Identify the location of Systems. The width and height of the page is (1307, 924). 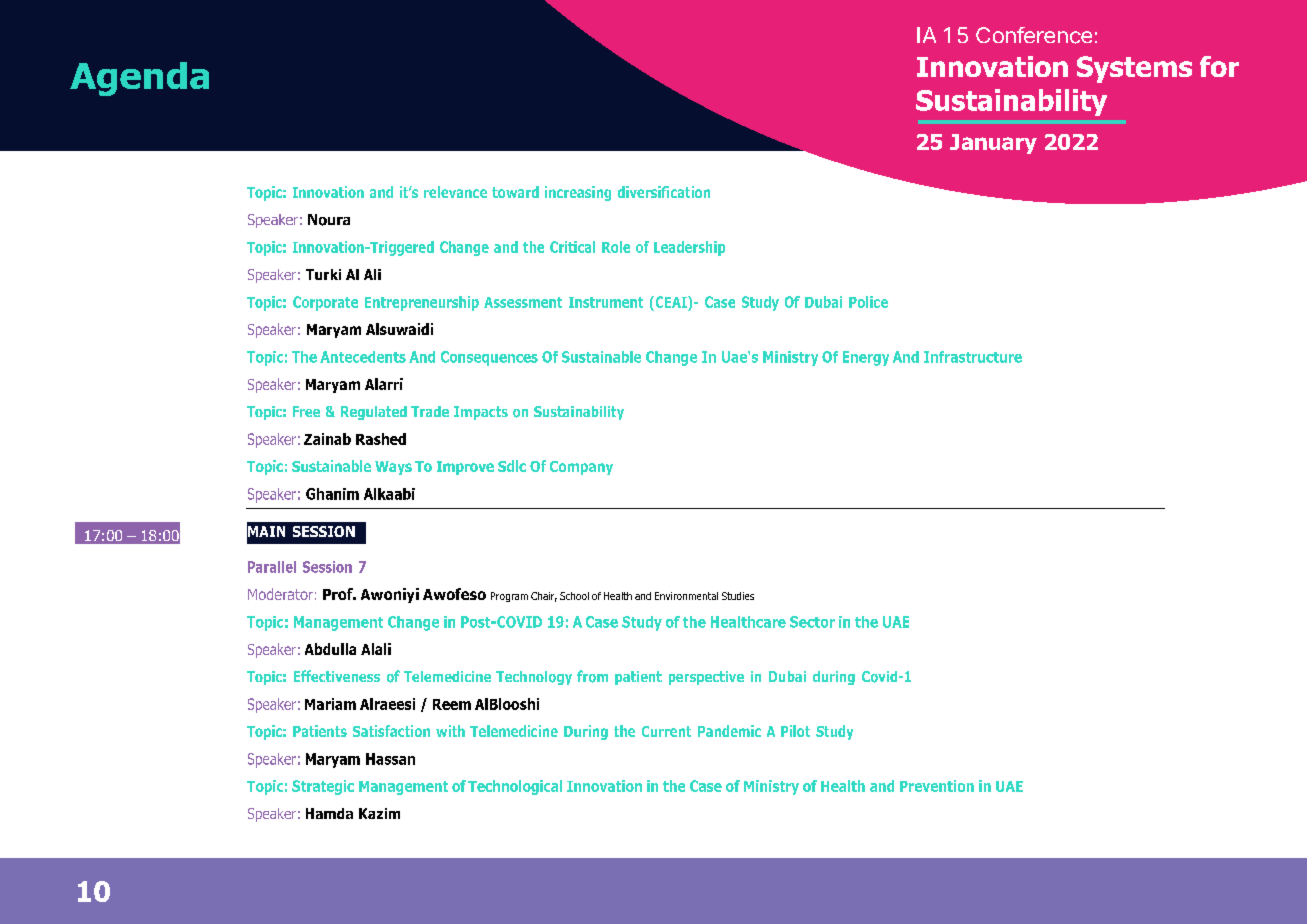
(1134, 69).
